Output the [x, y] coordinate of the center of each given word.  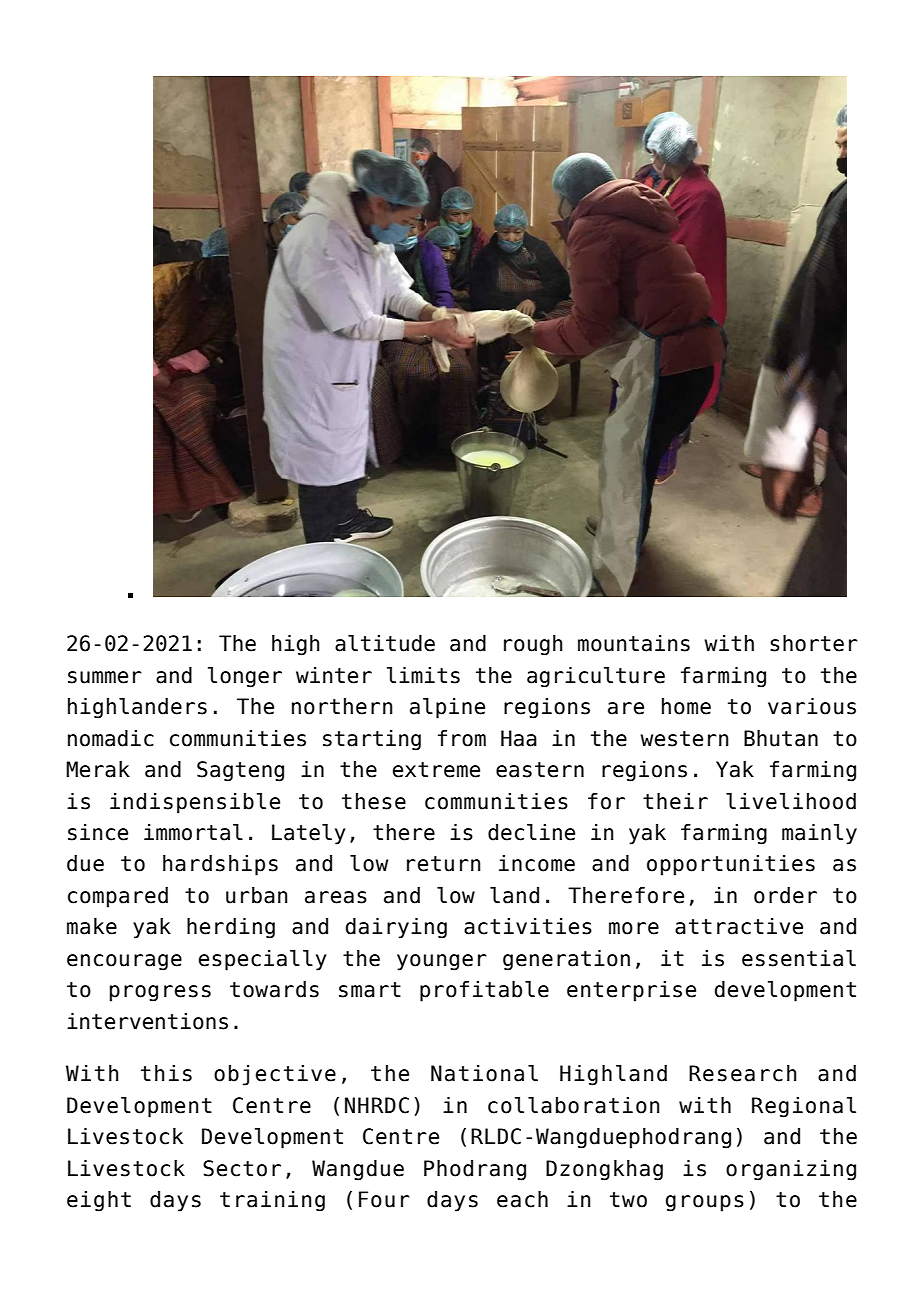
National [484, 1073]
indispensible [195, 803]
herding [231, 928]
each [522, 1199]
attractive [739, 926]
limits [423, 675]
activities [528, 926]
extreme [436, 770]
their [675, 801]
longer [245, 677]
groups [705, 1203]
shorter [814, 643]
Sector [242, 1168]
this [166, 1073]
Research [743, 1073]
